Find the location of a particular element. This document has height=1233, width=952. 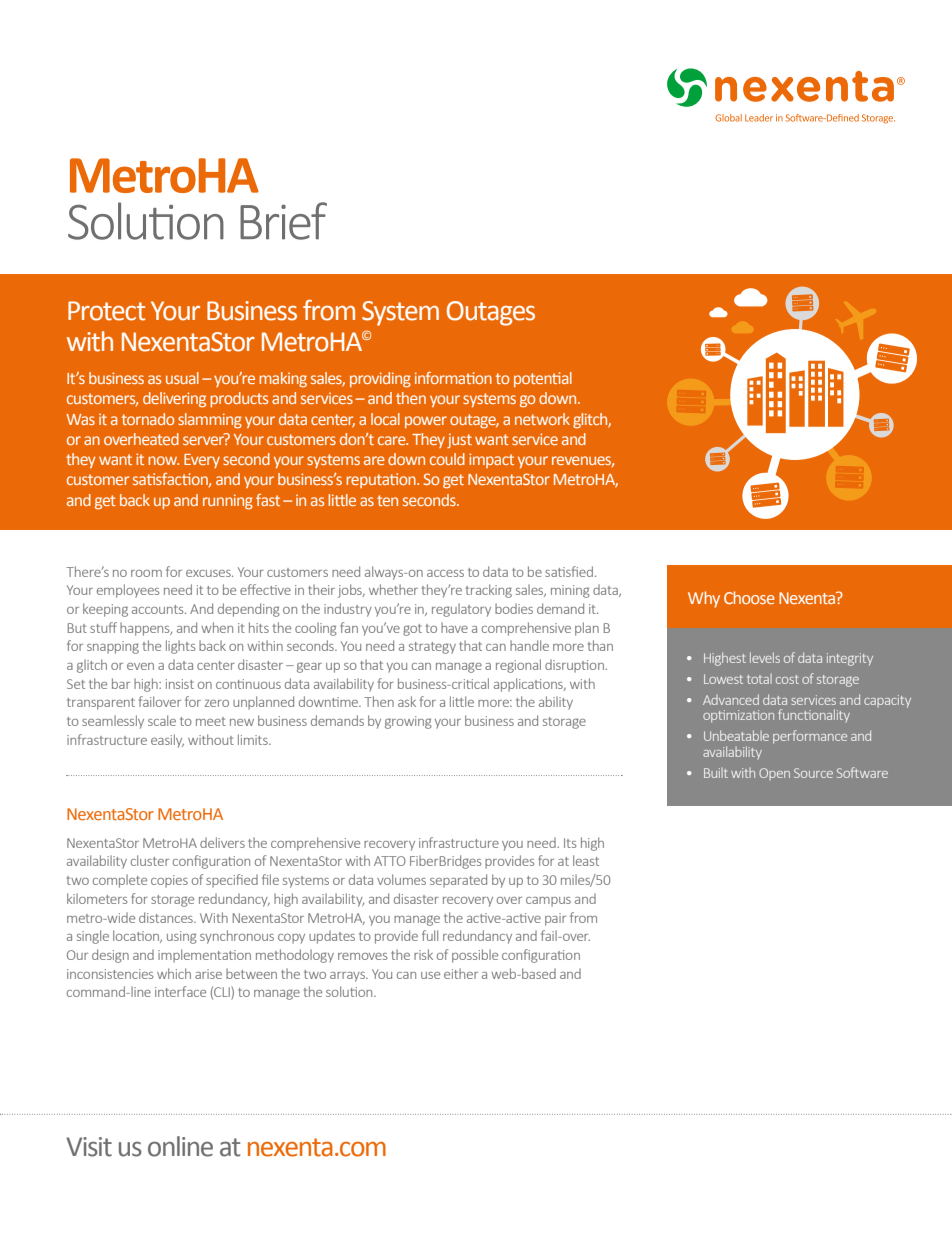

Visit is located at coordinates (89, 1147).
